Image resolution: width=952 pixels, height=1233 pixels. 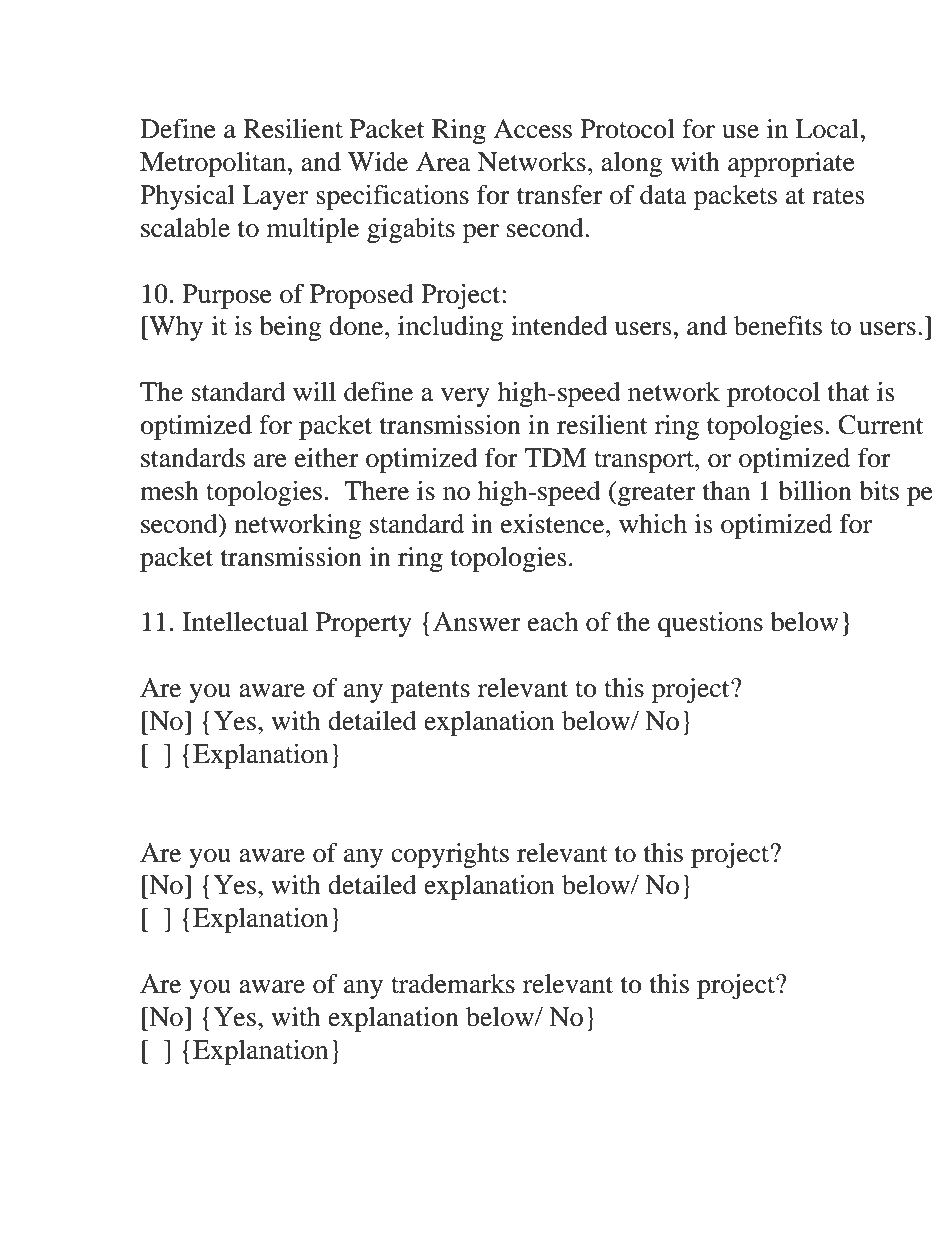 I want to click on existence, so click(x=554, y=524).
